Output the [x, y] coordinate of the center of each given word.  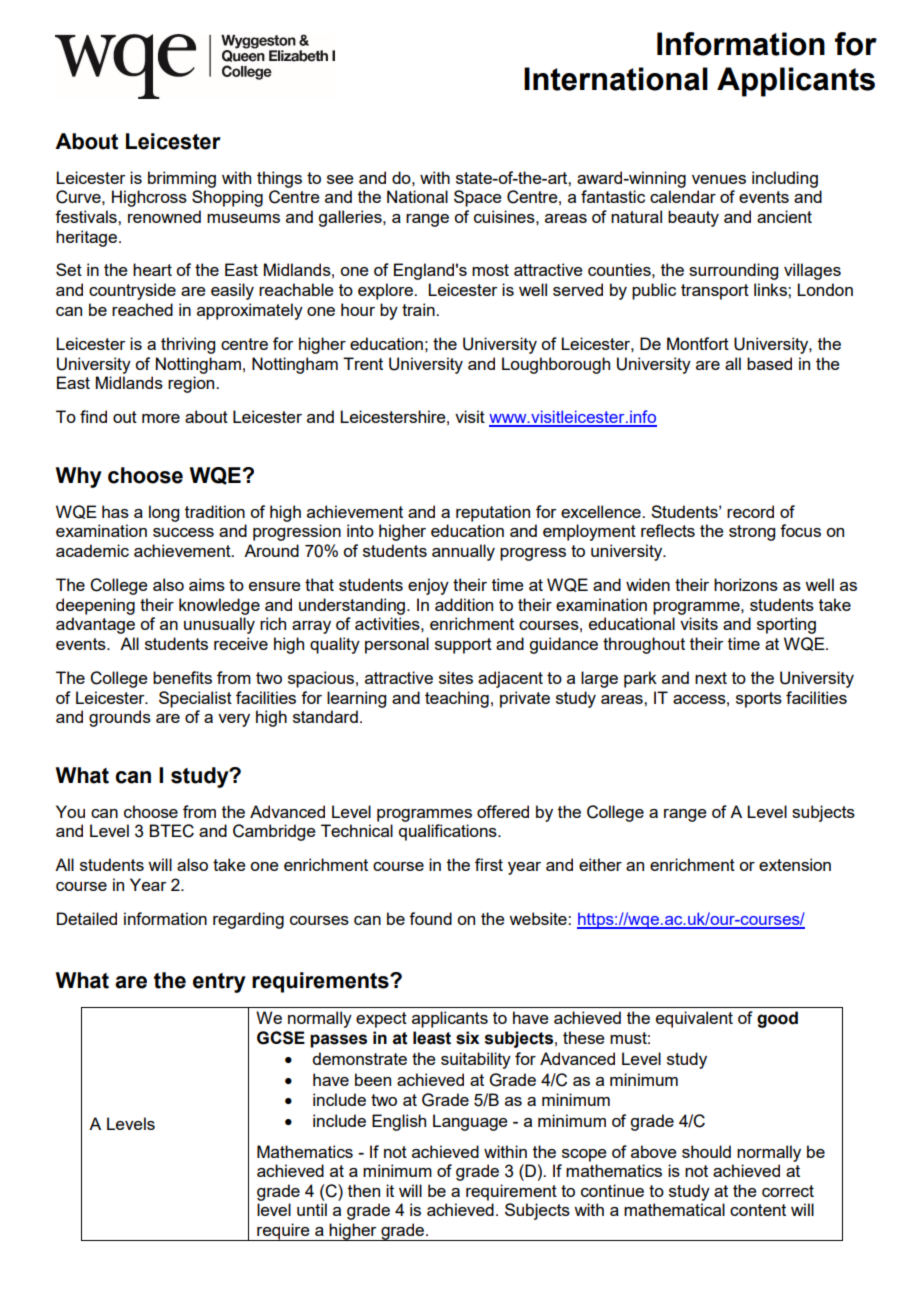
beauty [693, 218]
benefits [182, 677]
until [312, 1209]
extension [795, 864]
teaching [457, 699]
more [161, 418]
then [364, 1190]
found [430, 918]
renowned [164, 216]
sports [759, 700]
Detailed [87, 918]
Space [478, 198]
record [750, 511]
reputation [493, 513]
